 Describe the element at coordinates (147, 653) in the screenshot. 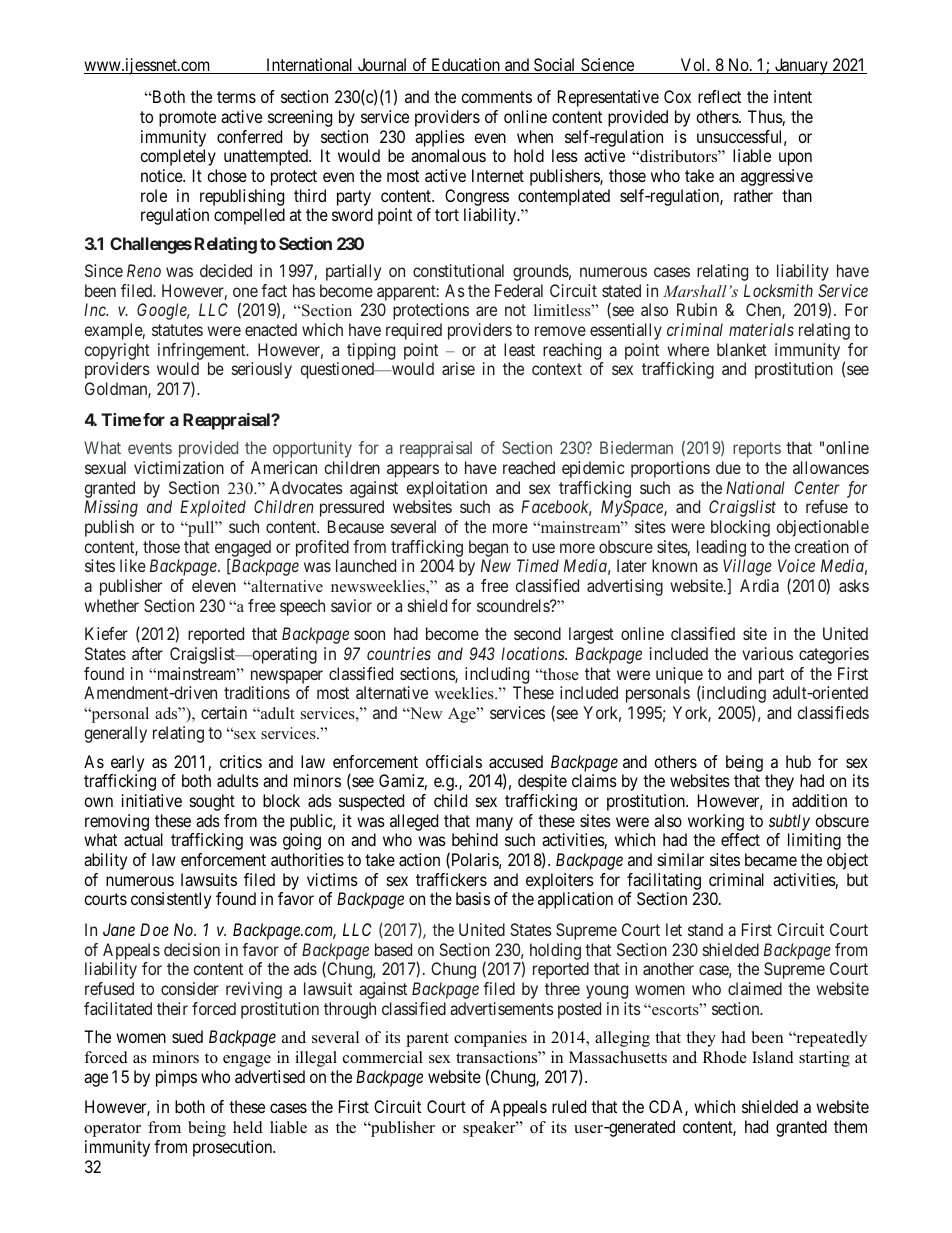

I see `after` at that location.
